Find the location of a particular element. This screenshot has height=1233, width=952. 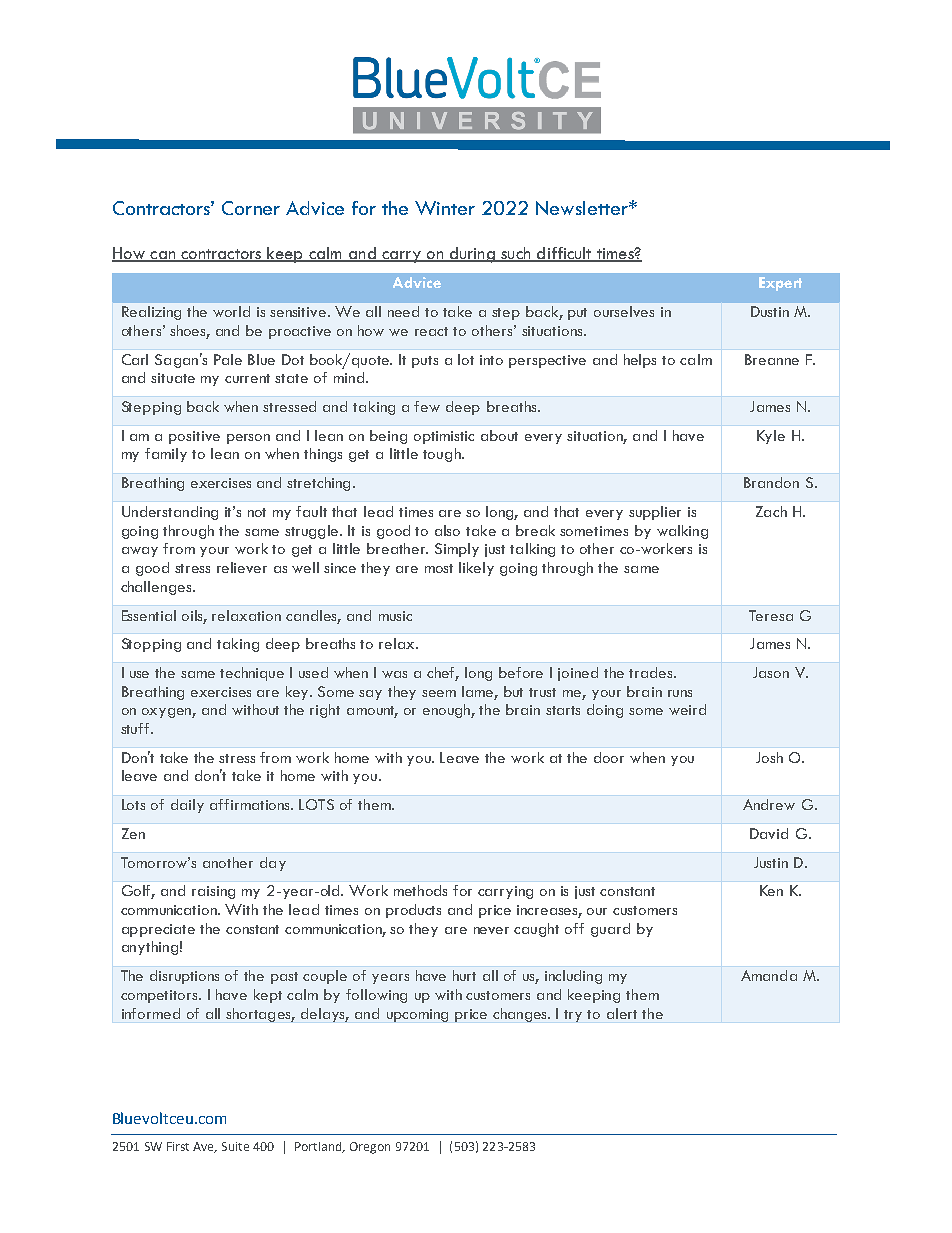

daily is located at coordinates (187, 806).
